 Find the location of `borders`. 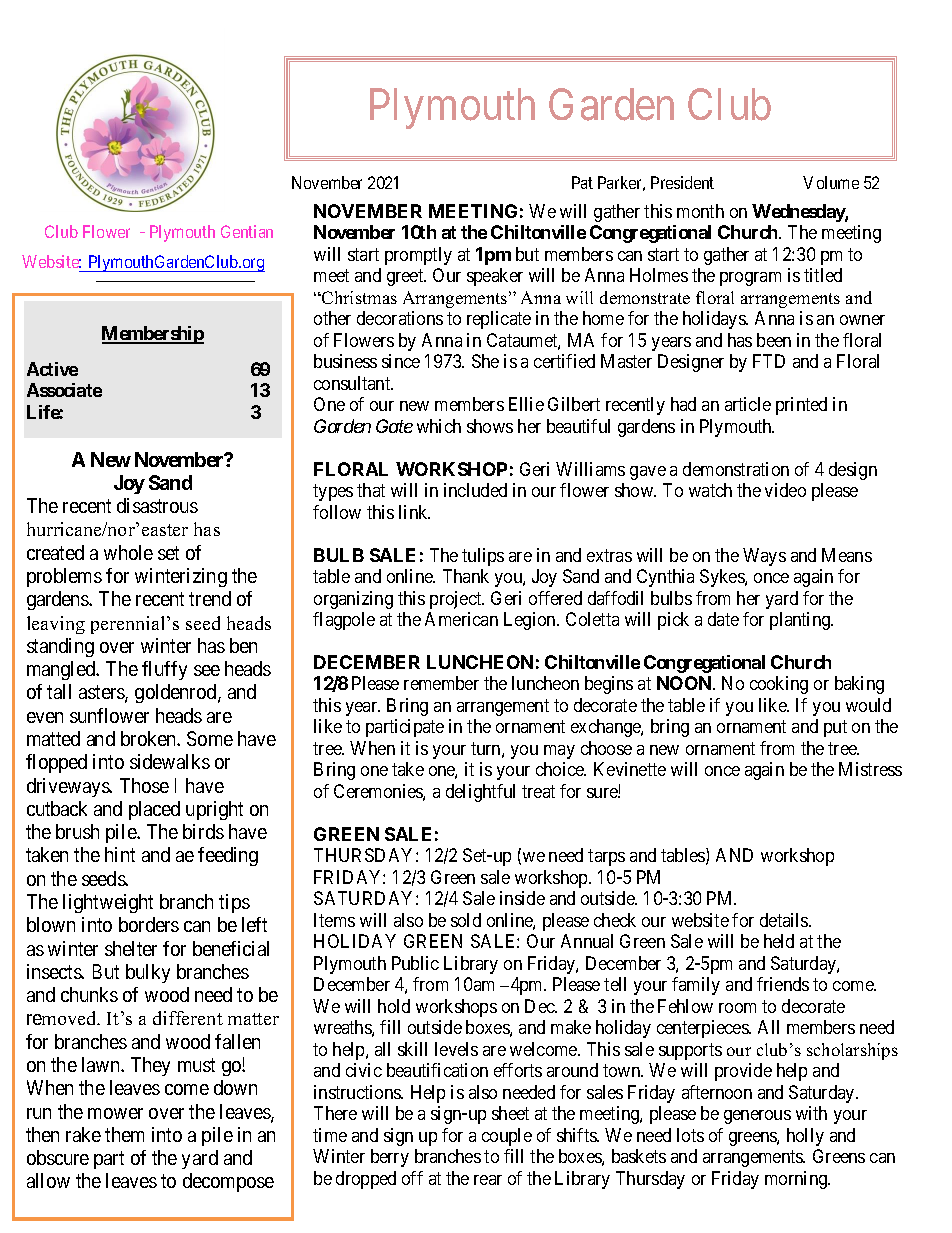

borders is located at coordinates (149, 924).
